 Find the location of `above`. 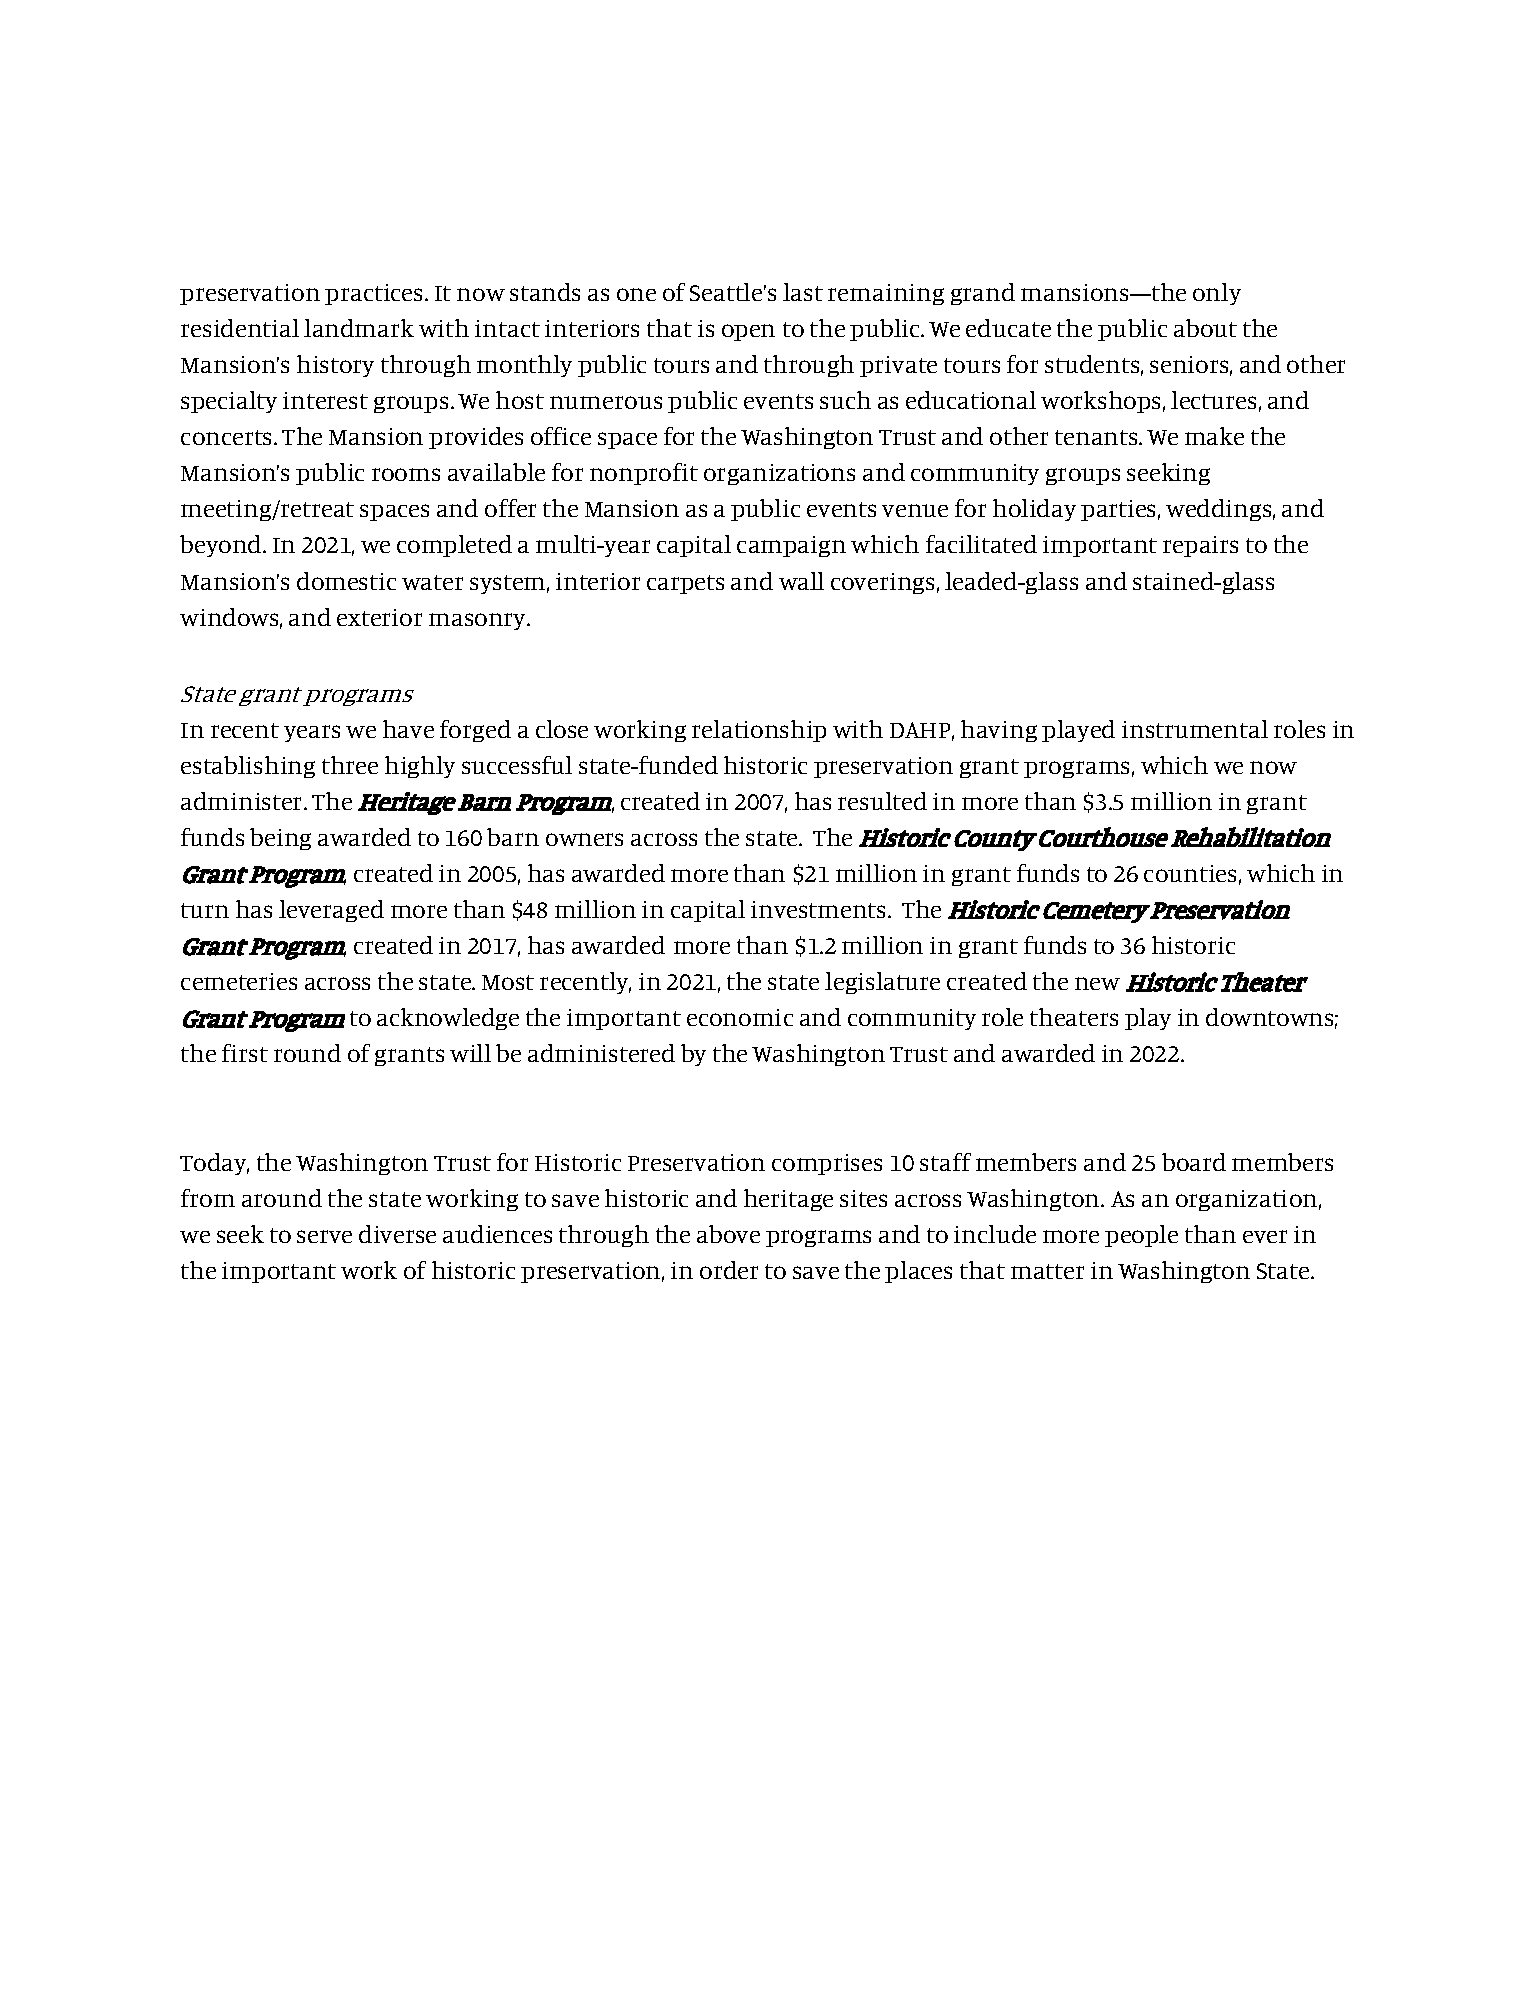

above is located at coordinates (728, 1234).
